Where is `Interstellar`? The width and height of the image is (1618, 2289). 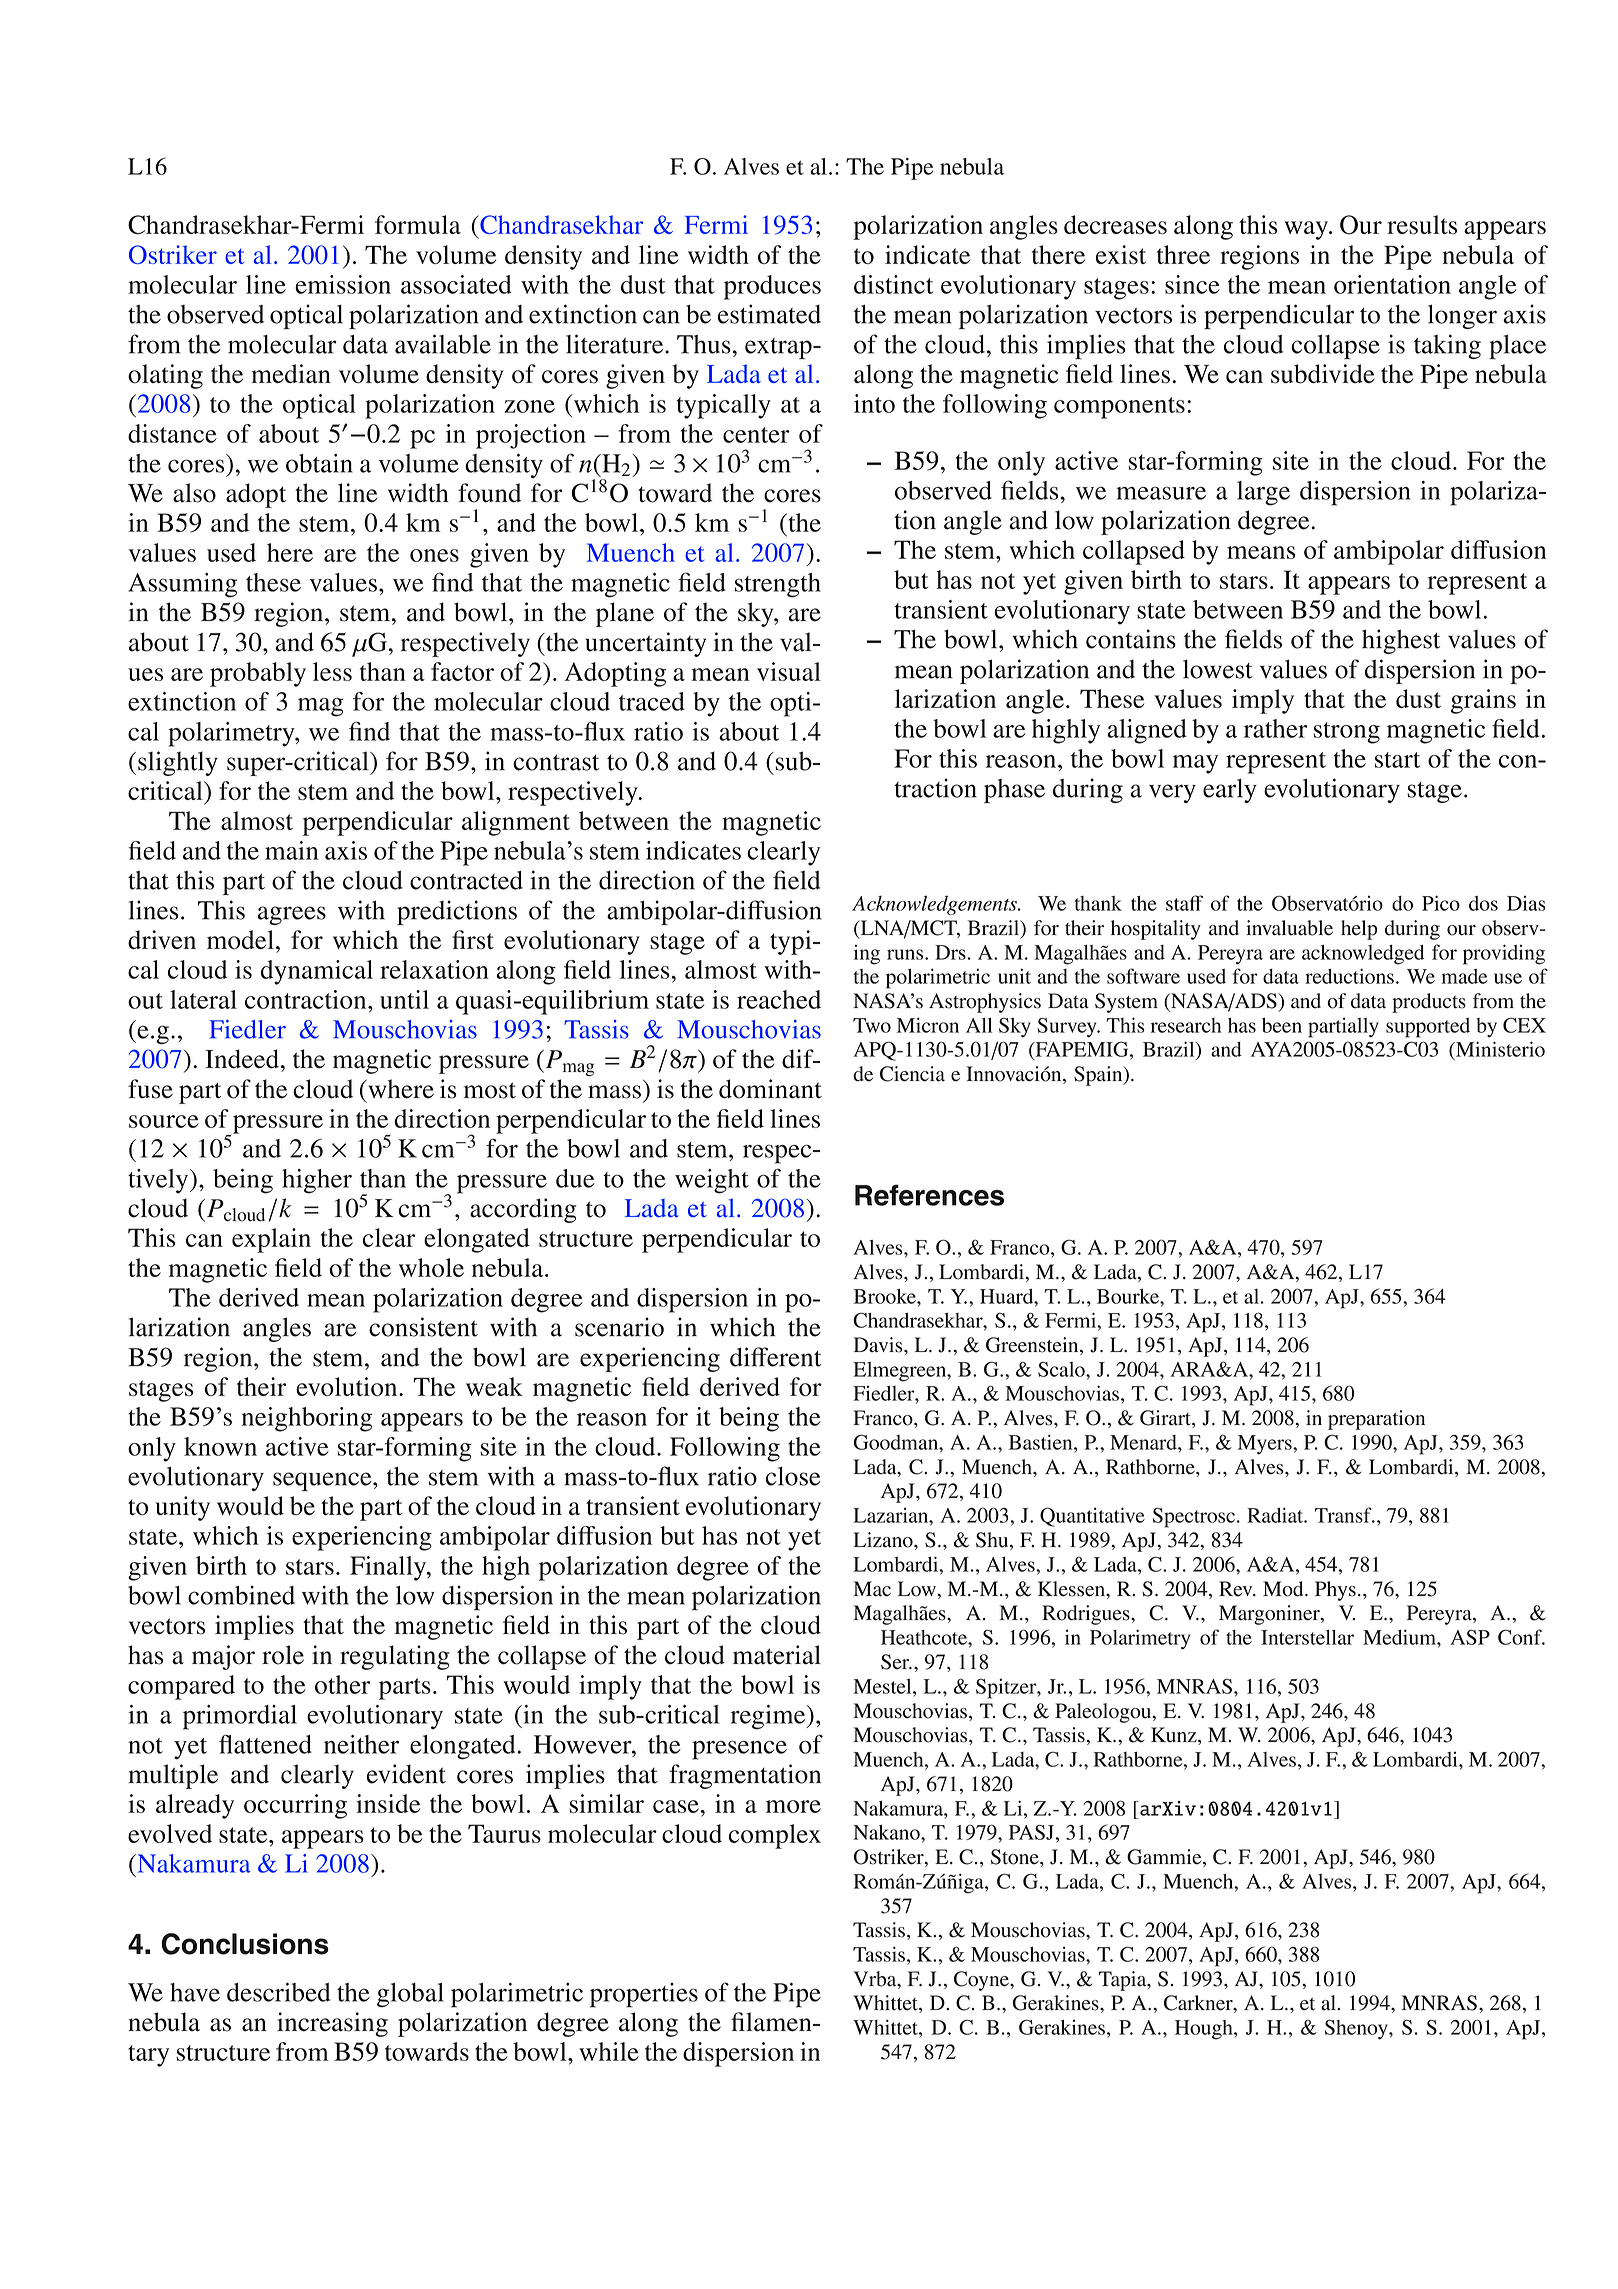
Interstellar is located at coordinates (1307, 1637).
